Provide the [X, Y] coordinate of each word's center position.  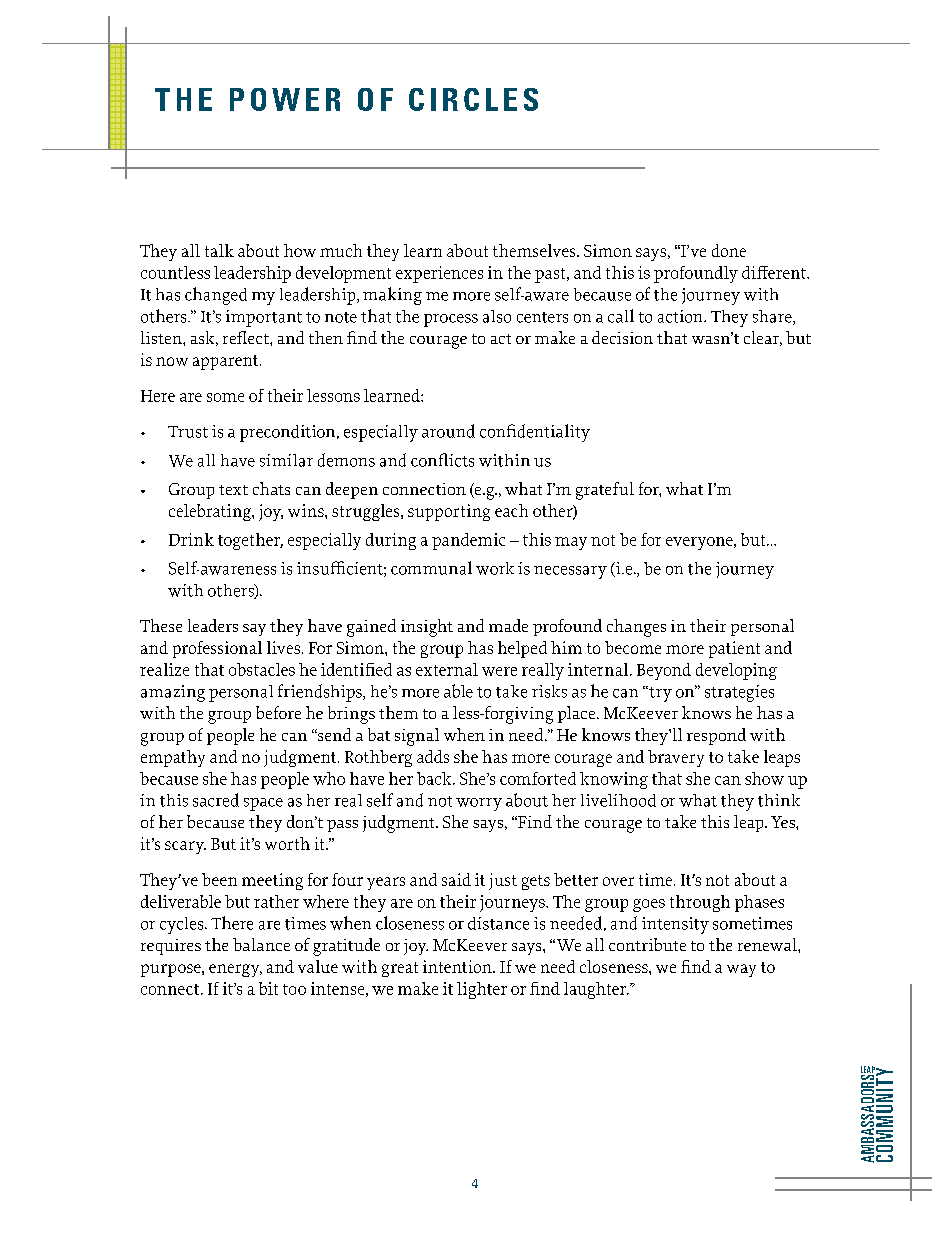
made [508, 625]
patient [734, 649]
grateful [605, 491]
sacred [216, 800]
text [233, 490]
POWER [285, 99]
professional [217, 649]
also [497, 316]
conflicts [442, 460]
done [729, 250]
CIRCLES [473, 99]
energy [235, 970]
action [681, 316]
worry [479, 804]
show [764, 778]
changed [216, 296]
